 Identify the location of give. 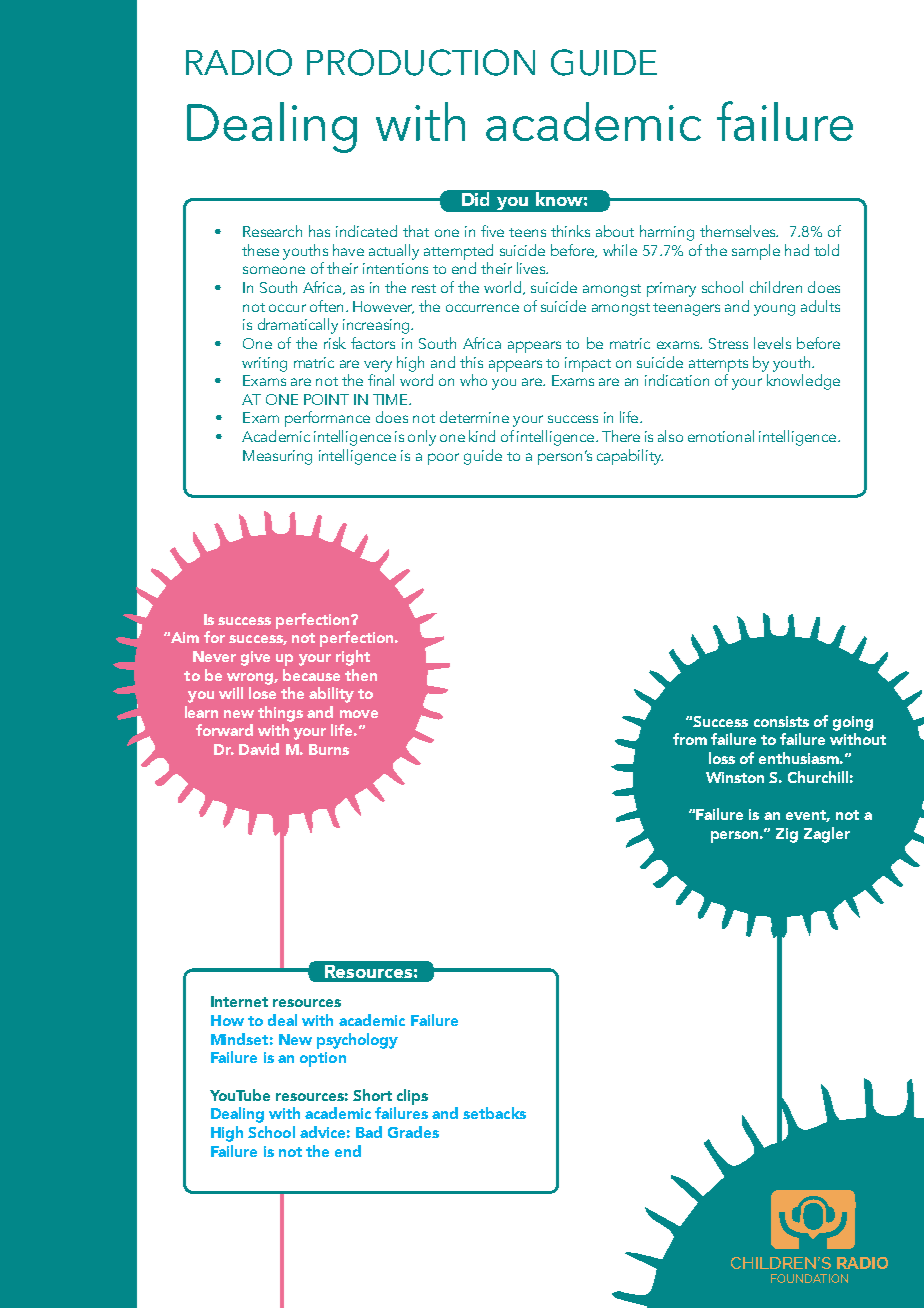
(255, 658).
